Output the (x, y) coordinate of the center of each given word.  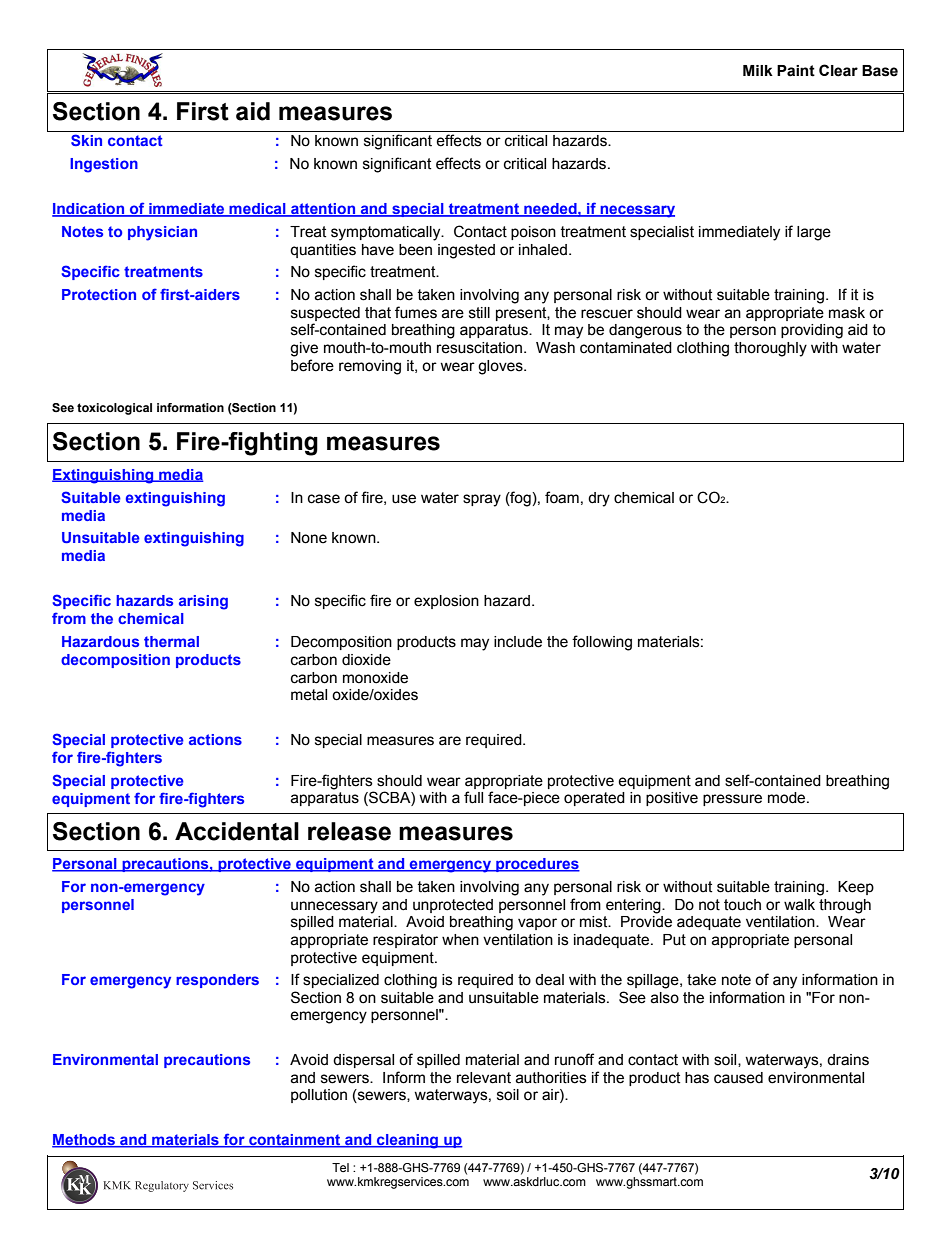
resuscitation (479, 348)
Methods (84, 1141)
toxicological (114, 409)
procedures (537, 865)
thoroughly (770, 349)
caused (738, 1078)
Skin (86, 140)
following (602, 643)
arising (203, 602)
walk (799, 905)
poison (533, 233)
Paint (796, 71)
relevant (484, 1078)
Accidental (237, 831)
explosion (446, 602)
